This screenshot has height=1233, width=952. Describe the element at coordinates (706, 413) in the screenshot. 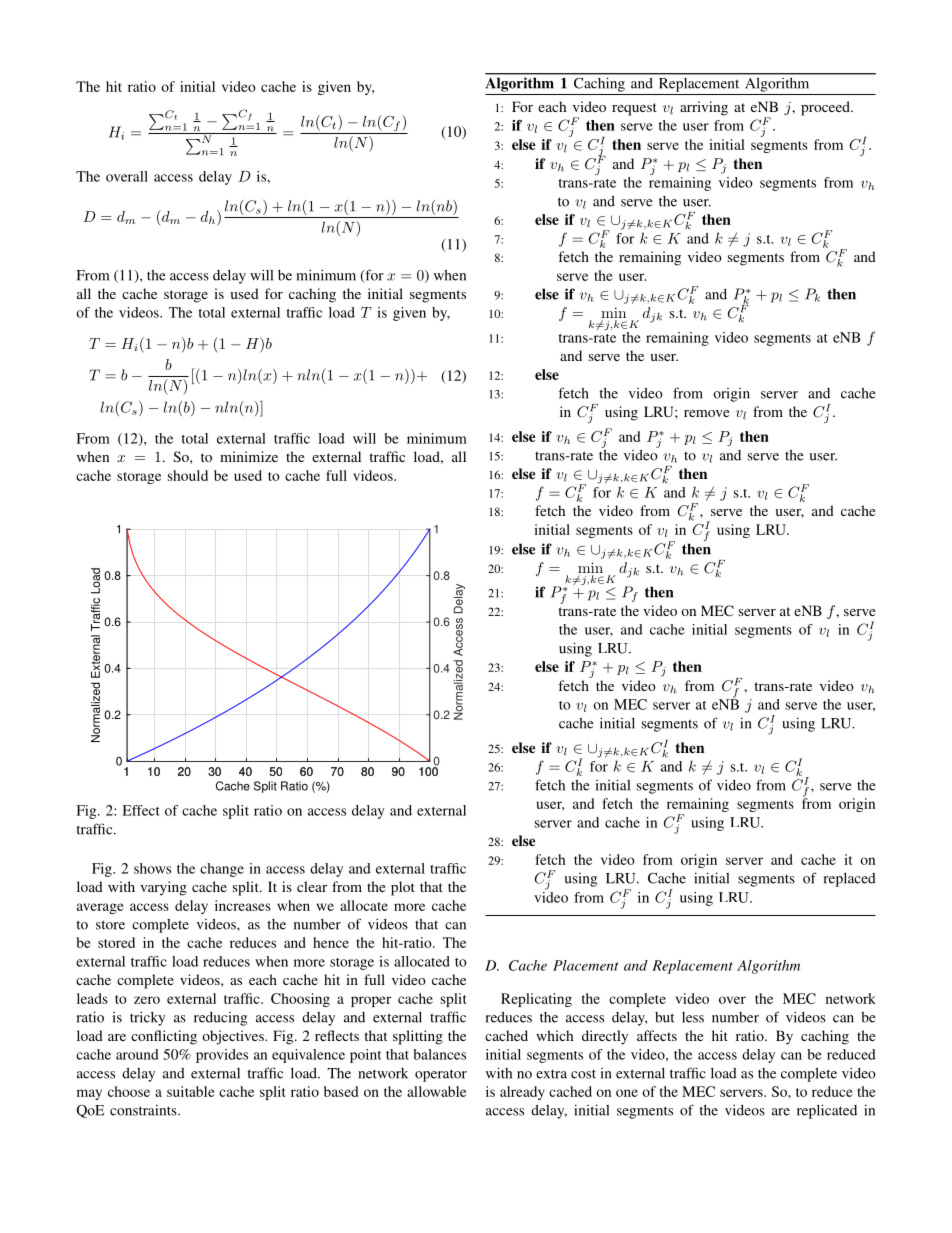

I see `remove` at that location.
